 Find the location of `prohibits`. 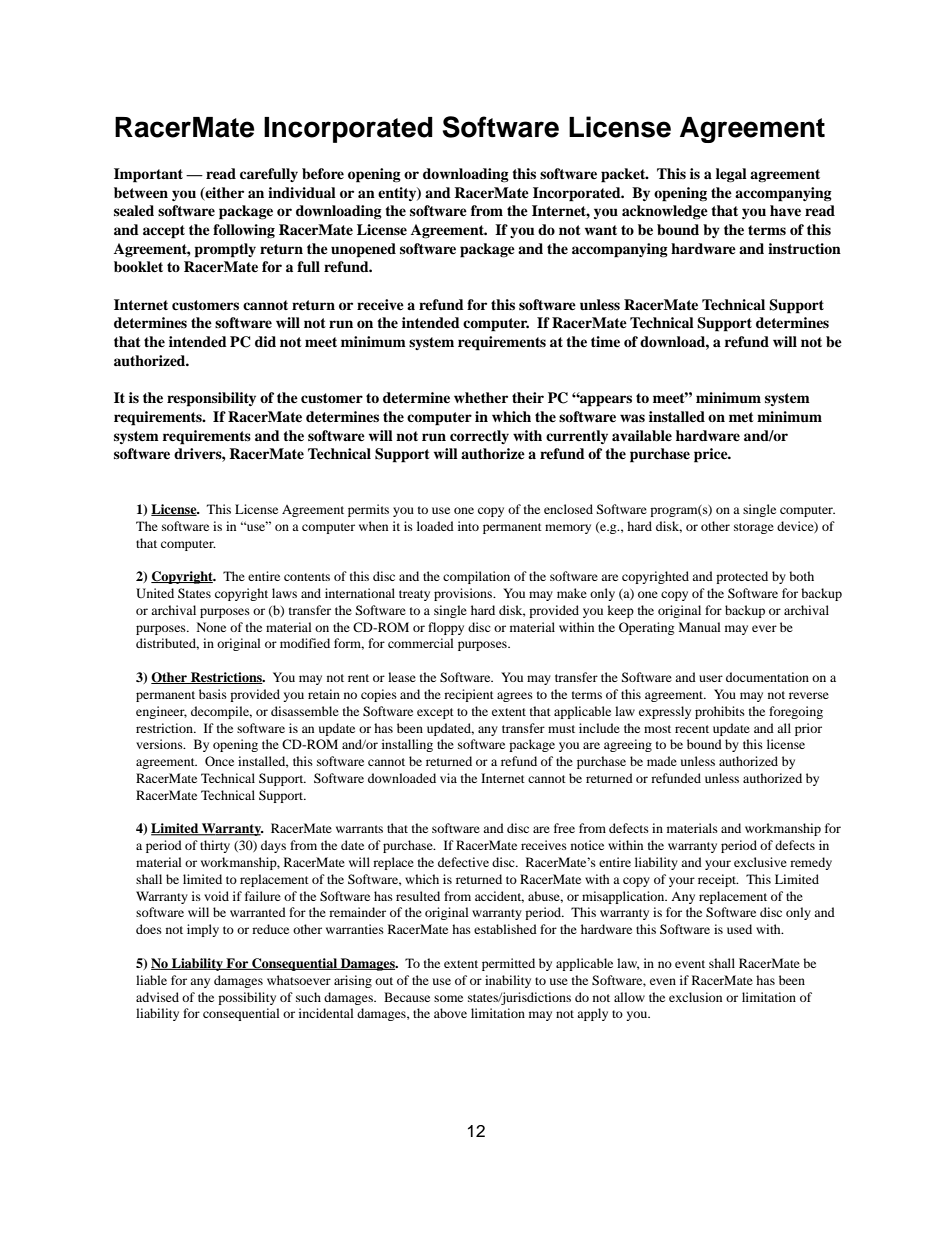

prohibits is located at coordinates (720, 712).
